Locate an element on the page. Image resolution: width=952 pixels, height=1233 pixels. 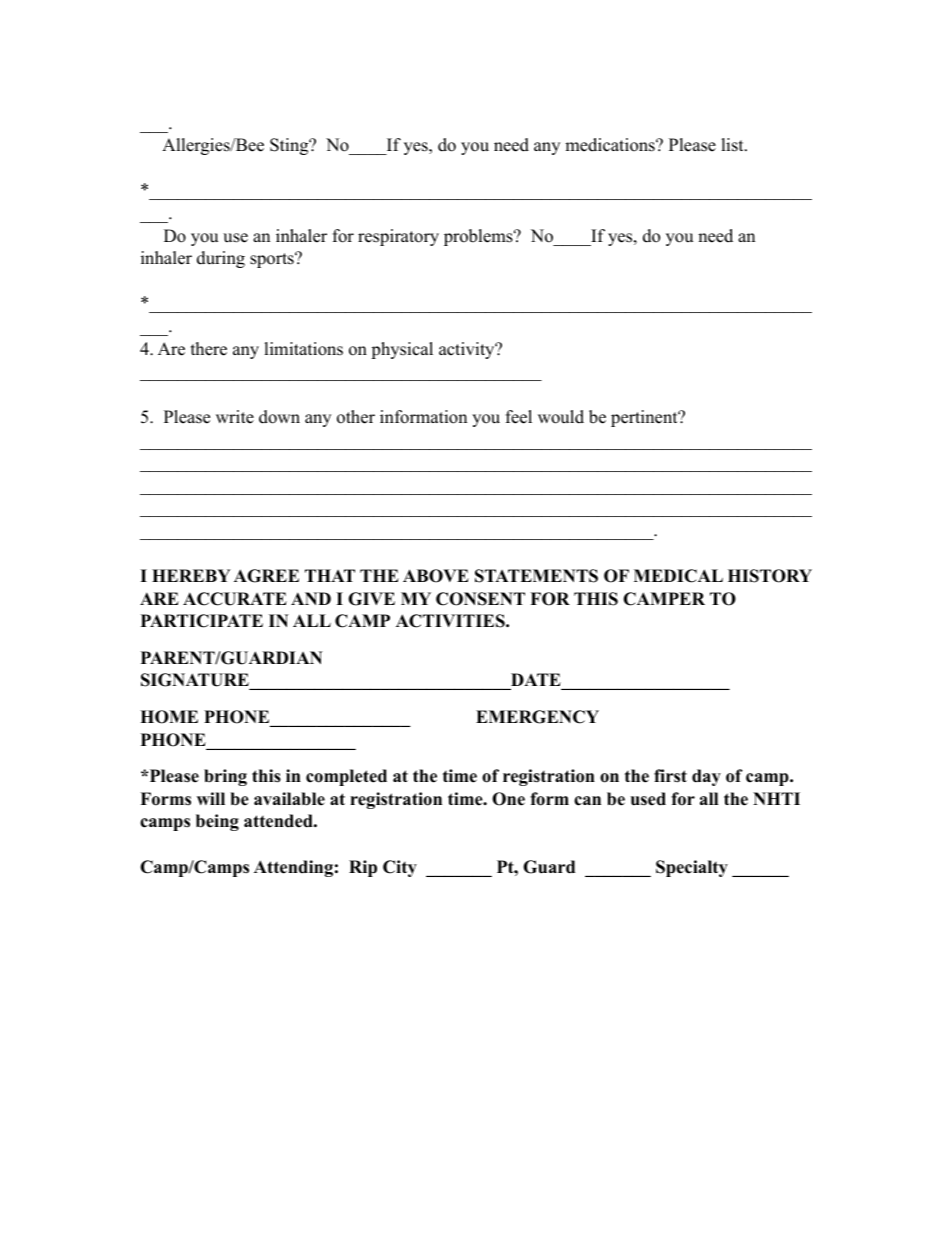
during is located at coordinates (221, 259).
